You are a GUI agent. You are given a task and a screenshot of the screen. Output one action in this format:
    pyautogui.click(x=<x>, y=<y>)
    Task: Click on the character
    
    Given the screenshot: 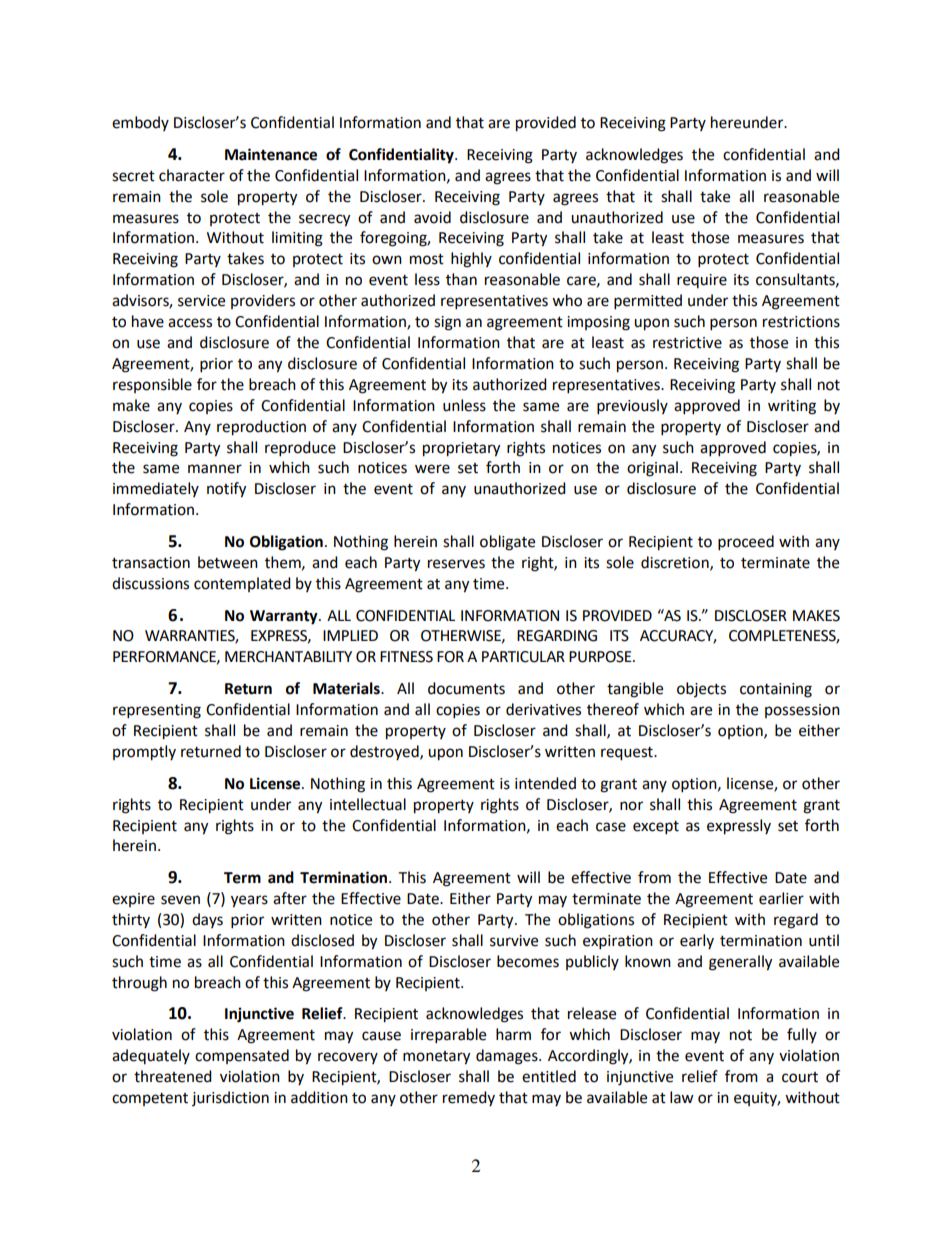 What is the action you would take?
    pyautogui.click(x=192, y=175)
